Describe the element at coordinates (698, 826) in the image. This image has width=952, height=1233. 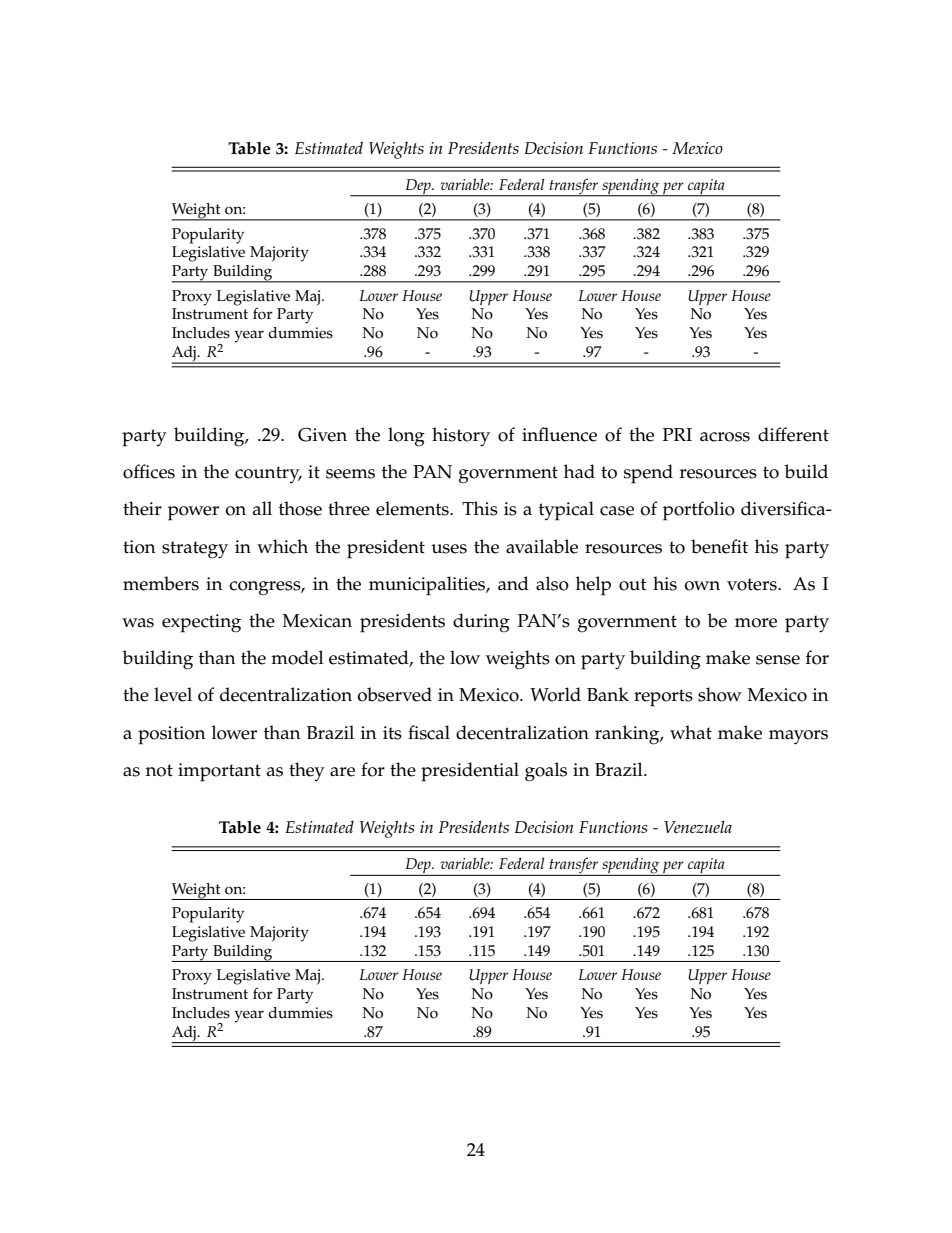
I see `Venezuela` at that location.
